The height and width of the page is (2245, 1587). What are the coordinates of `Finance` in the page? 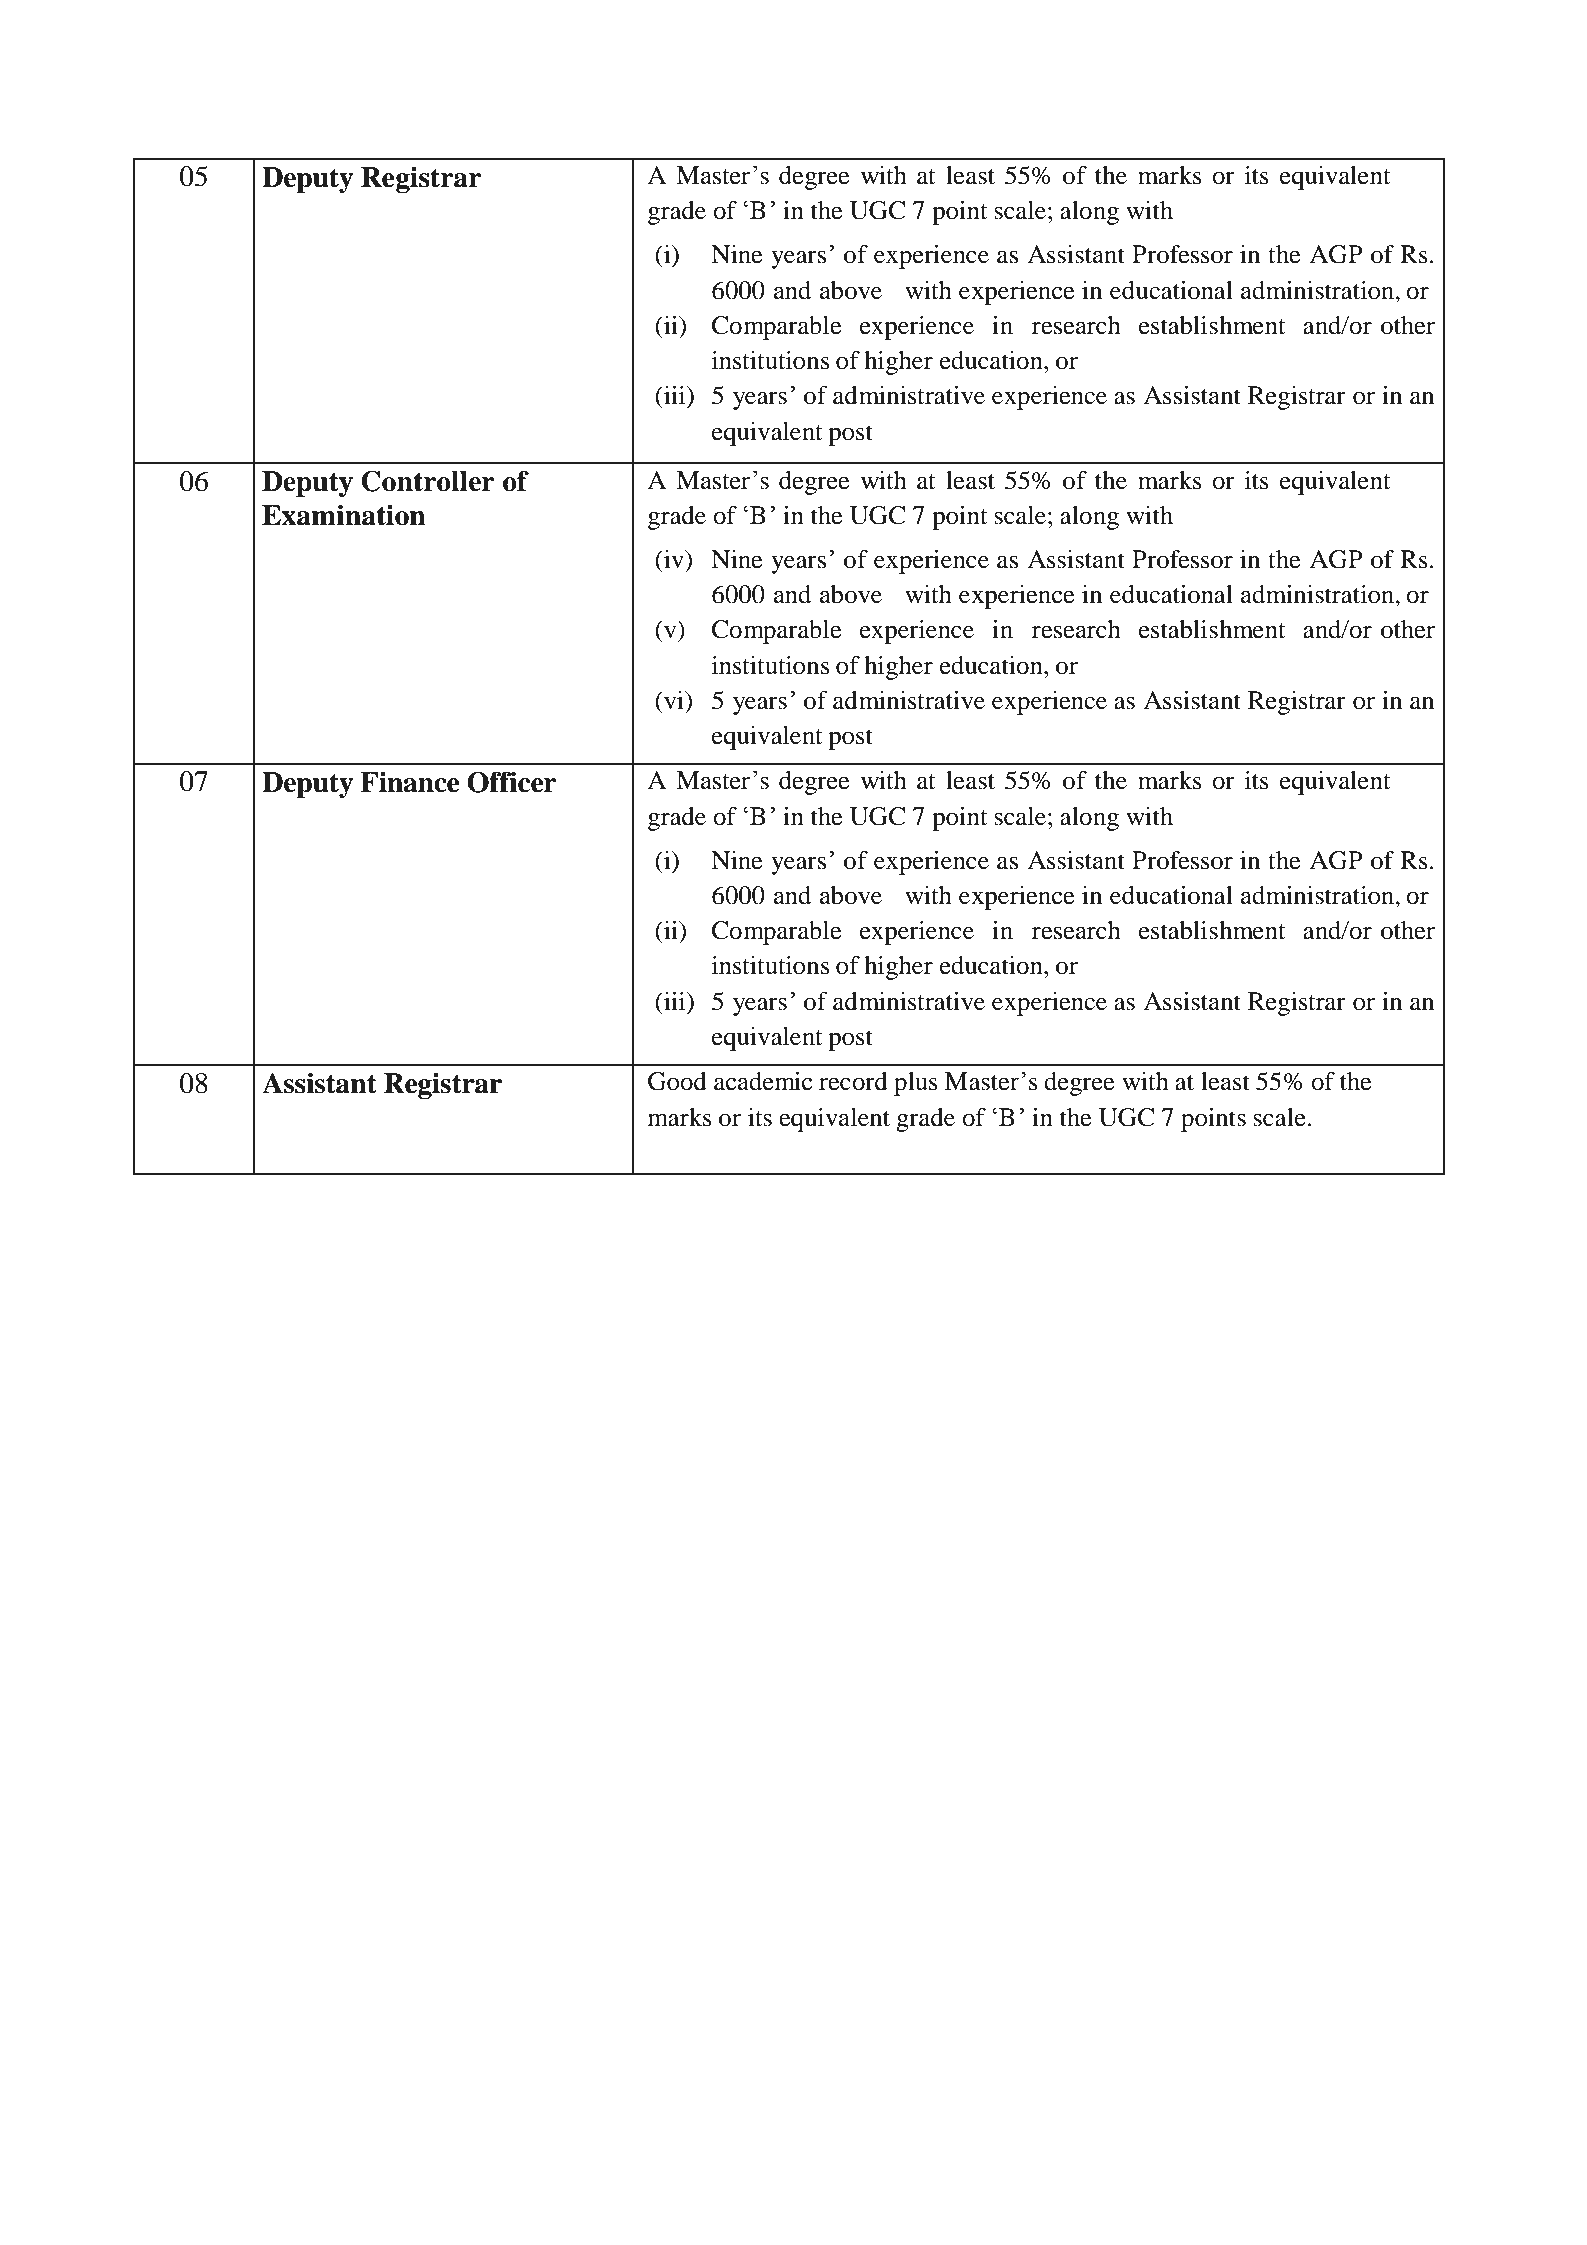 It's located at (409, 782).
